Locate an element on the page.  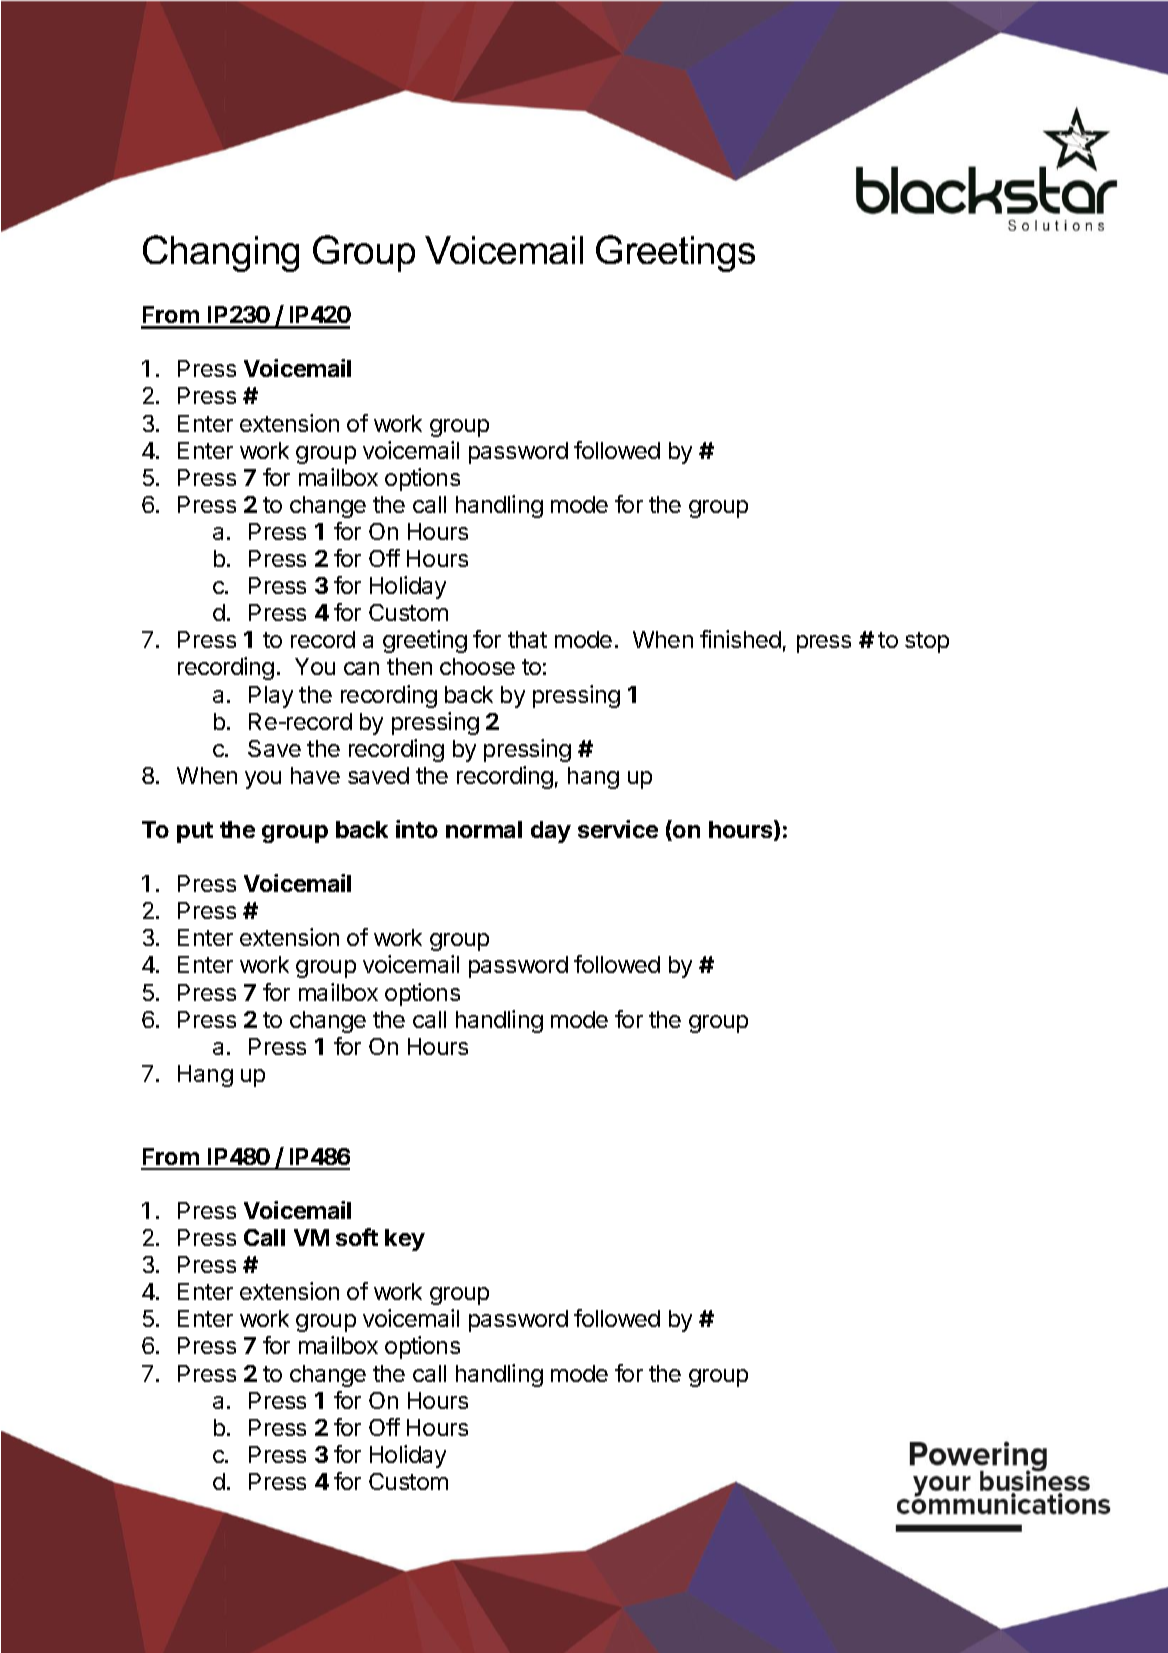
have is located at coordinates (315, 775).
